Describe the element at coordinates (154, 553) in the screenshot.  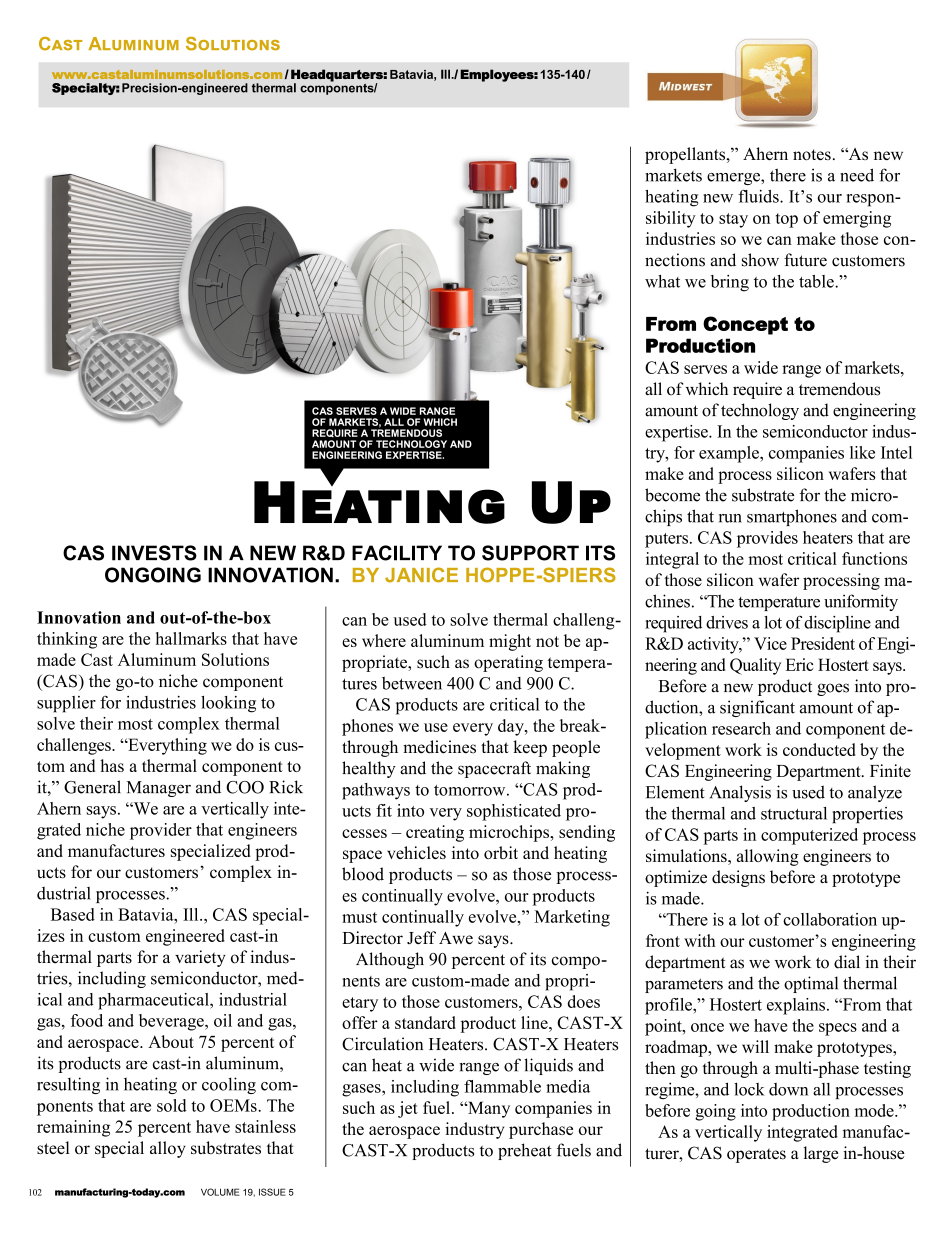
I see `INVESTS` at that location.
